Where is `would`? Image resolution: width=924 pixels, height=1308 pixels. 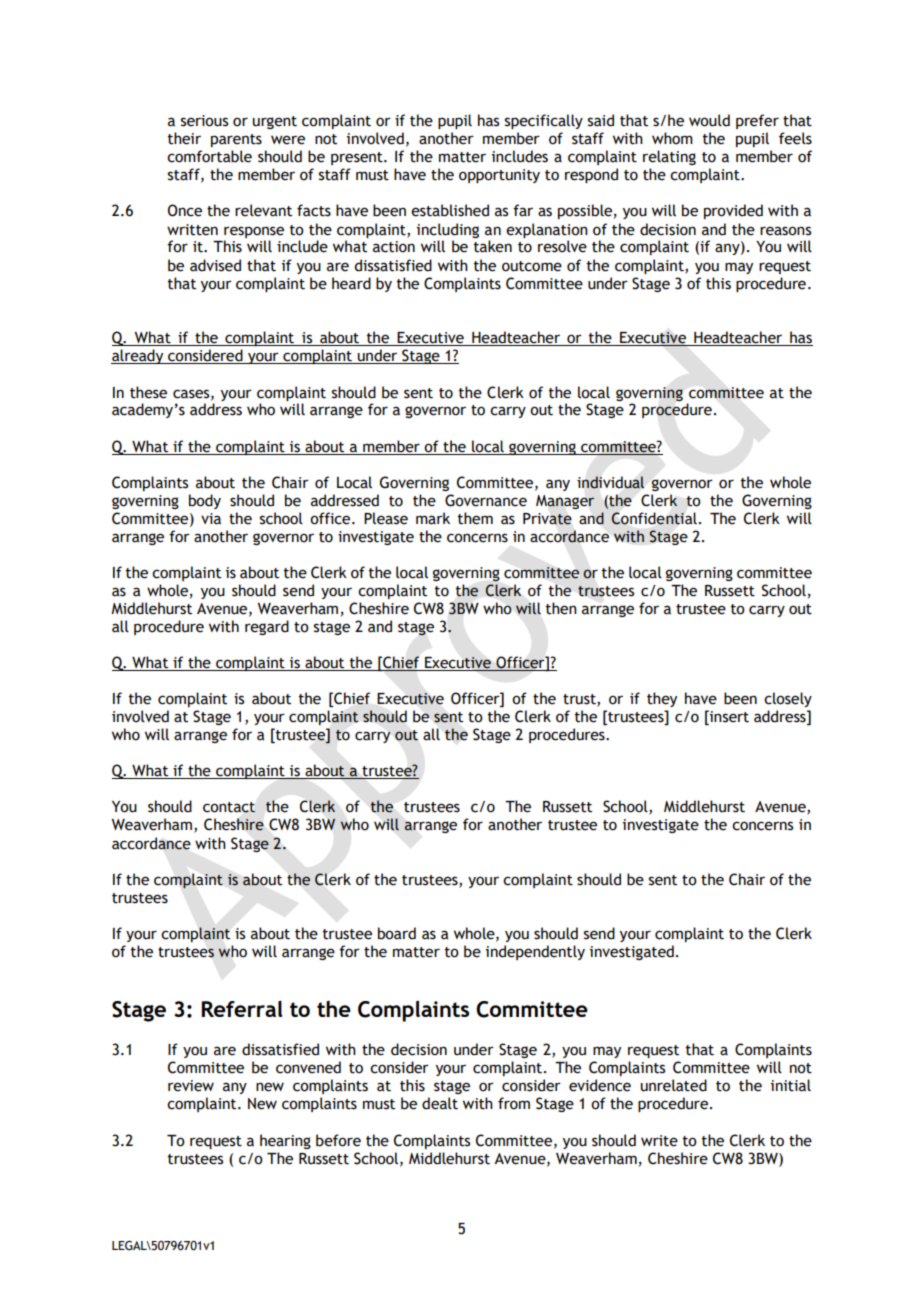 would is located at coordinates (709, 120).
